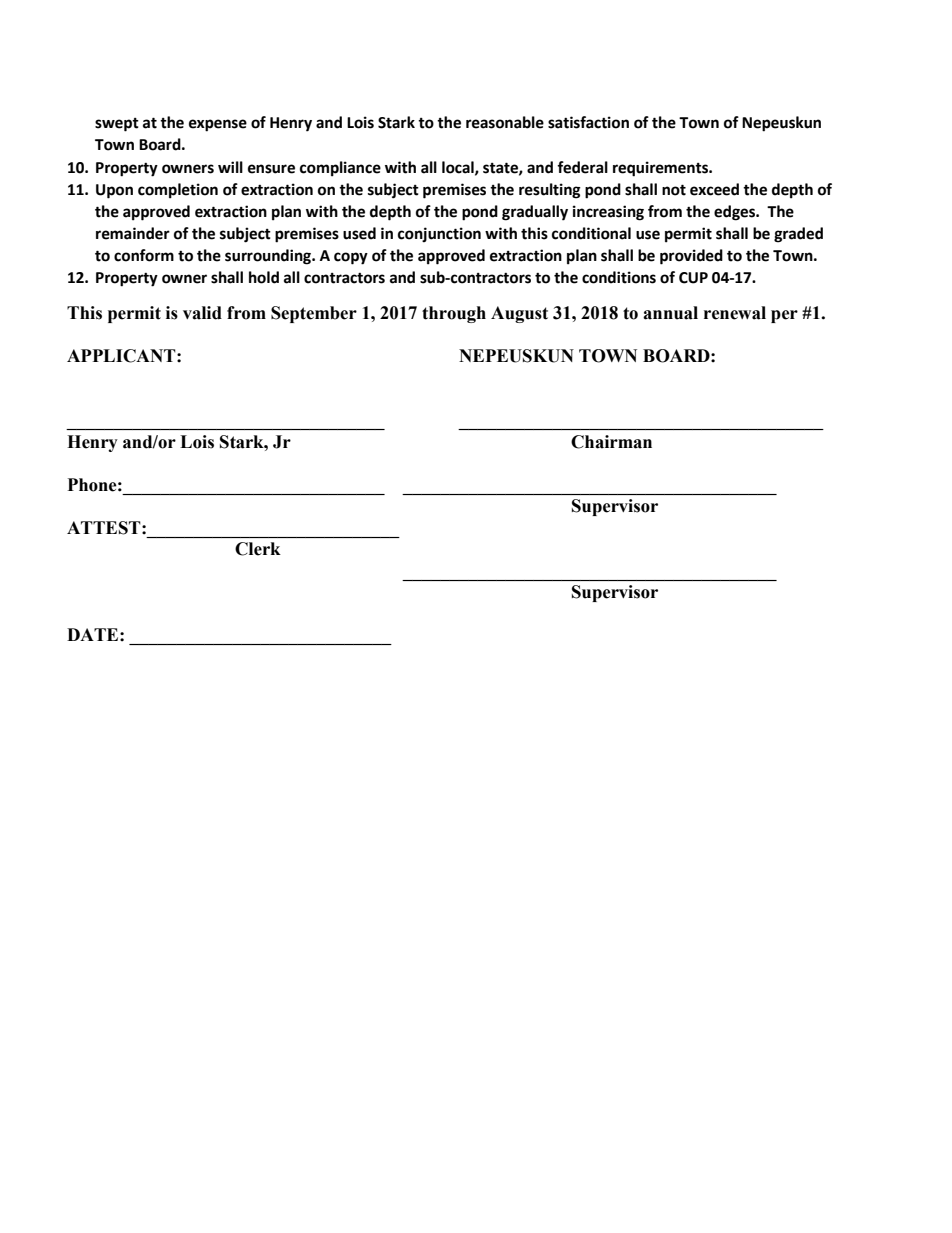 This screenshot has width=952, height=1233. What do you see at coordinates (714, 189) in the screenshot?
I see `exceed` at bounding box center [714, 189].
